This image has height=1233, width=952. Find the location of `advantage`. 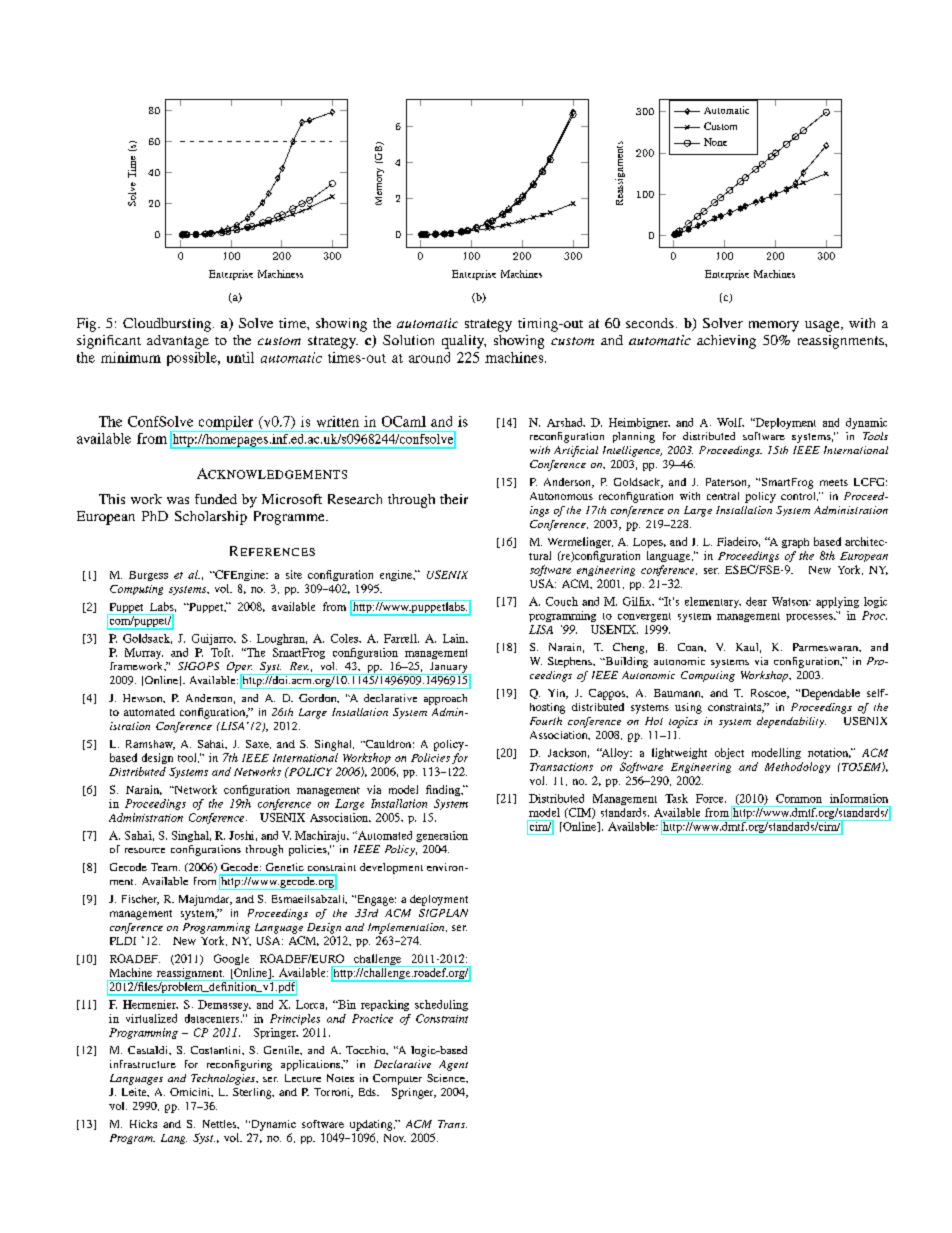

advantage is located at coordinates (178, 342).
